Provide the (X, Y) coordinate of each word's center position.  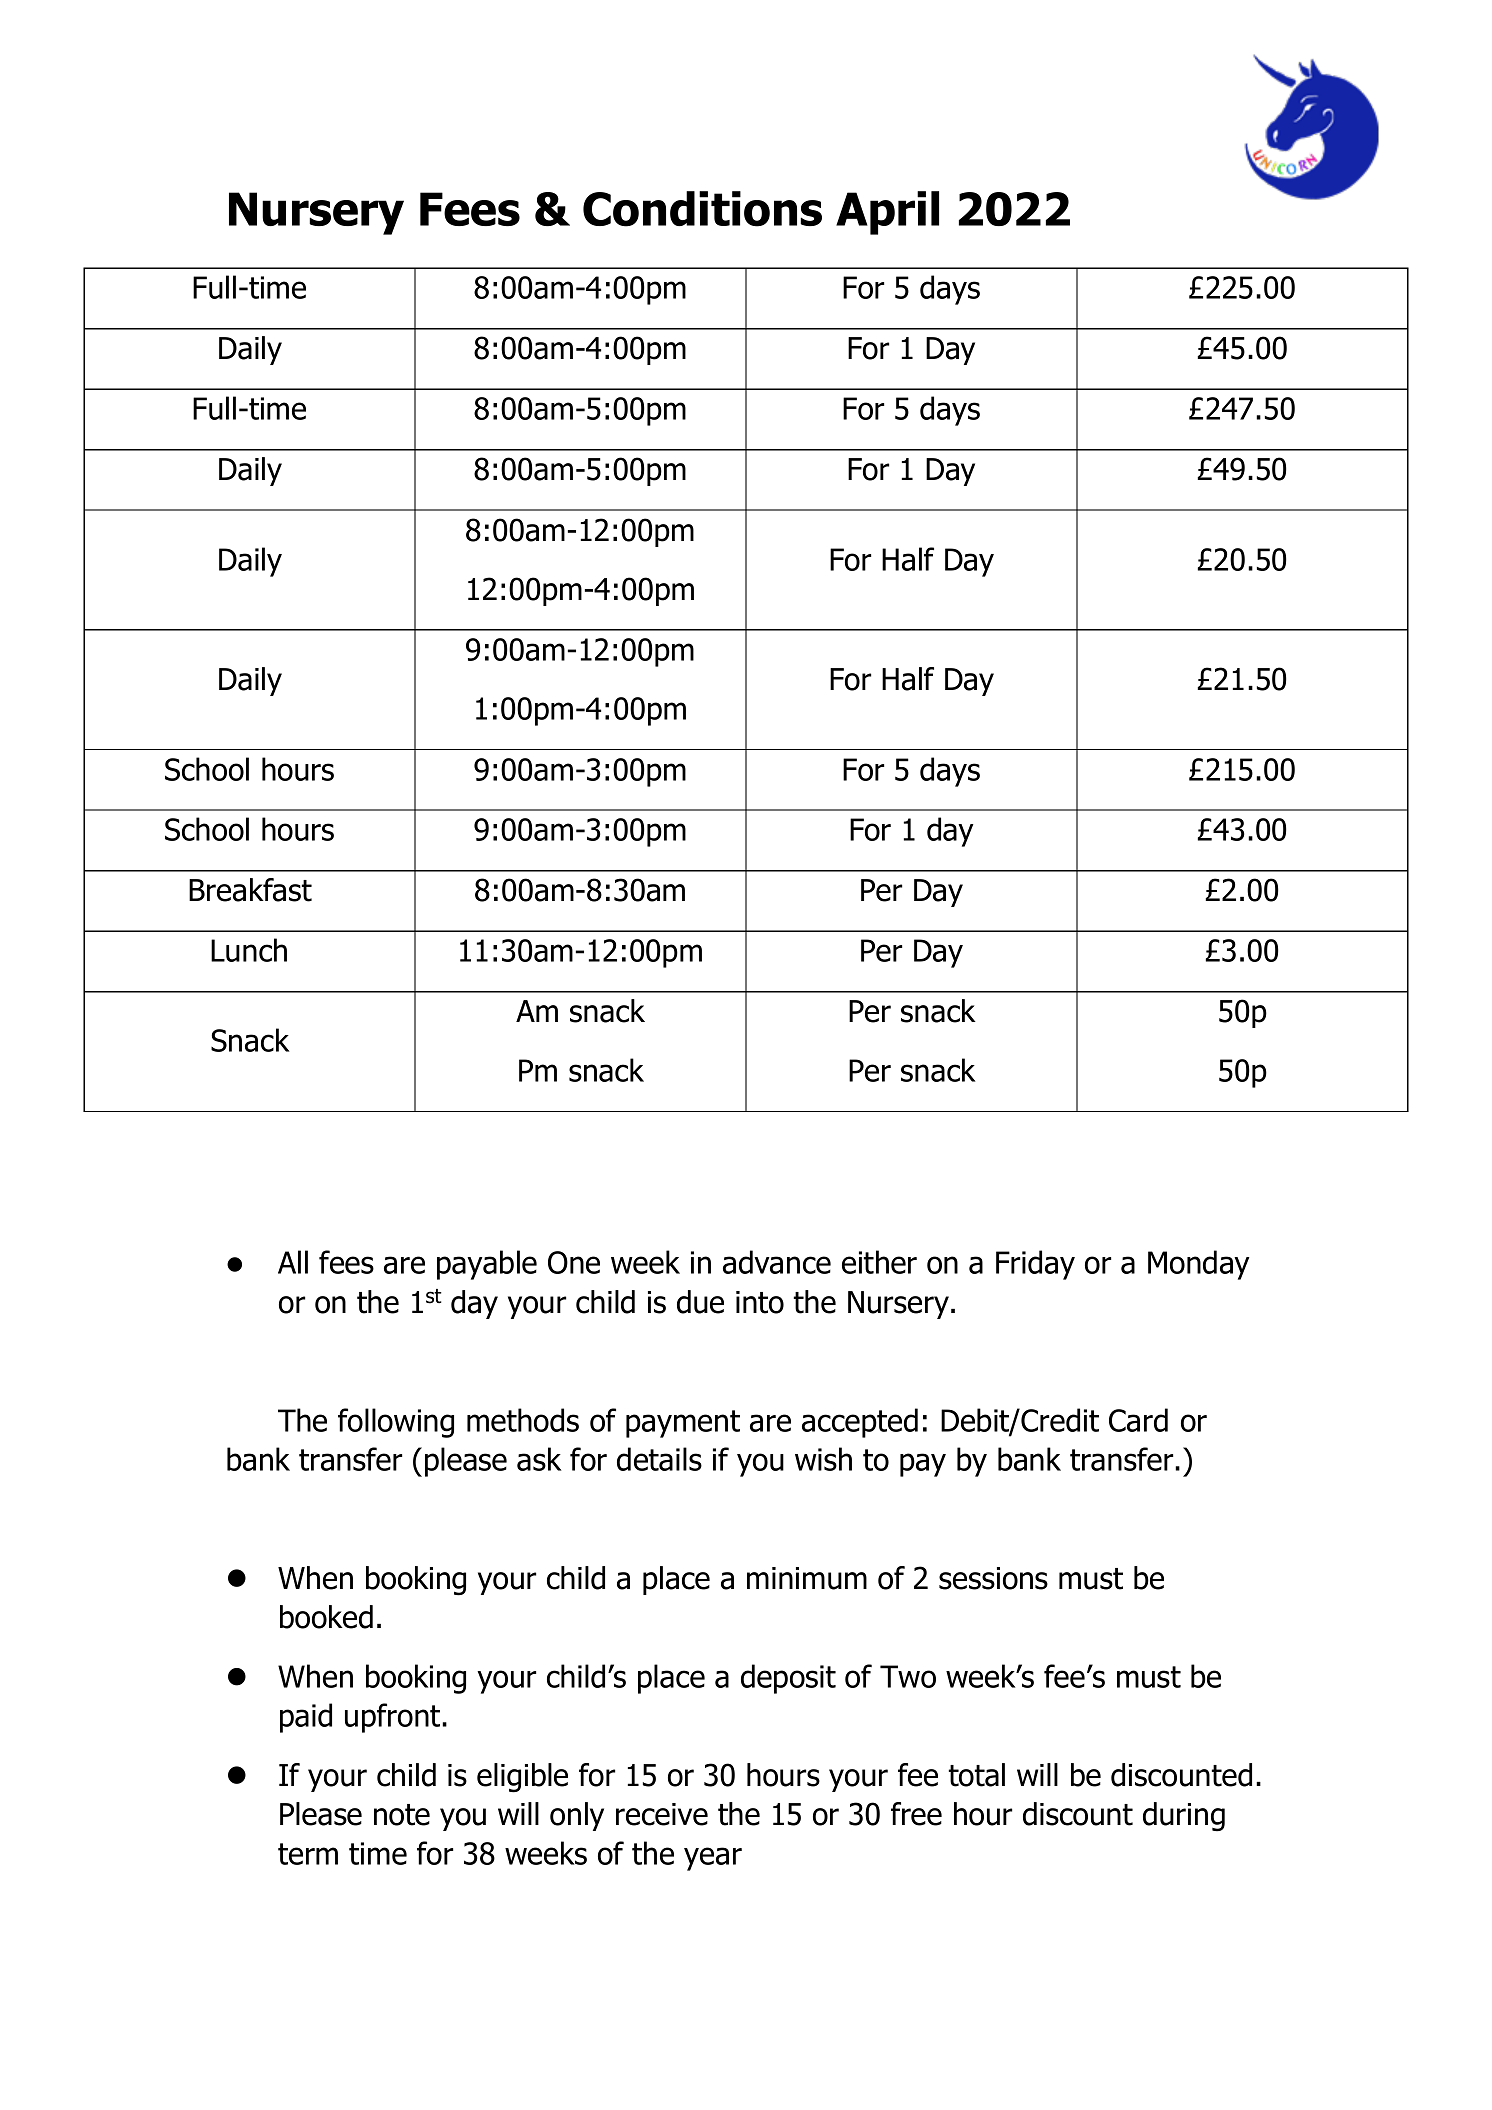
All (293, 1262)
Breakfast (250, 890)
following (396, 1423)
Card (1138, 1420)
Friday (1035, 1265)
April (887, 213)
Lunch (249, 950)
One (574, 1262)
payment (683, 1424)
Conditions (702, 209)
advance (777, 1262)
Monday (1199, 1265)
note (402, 1815)
